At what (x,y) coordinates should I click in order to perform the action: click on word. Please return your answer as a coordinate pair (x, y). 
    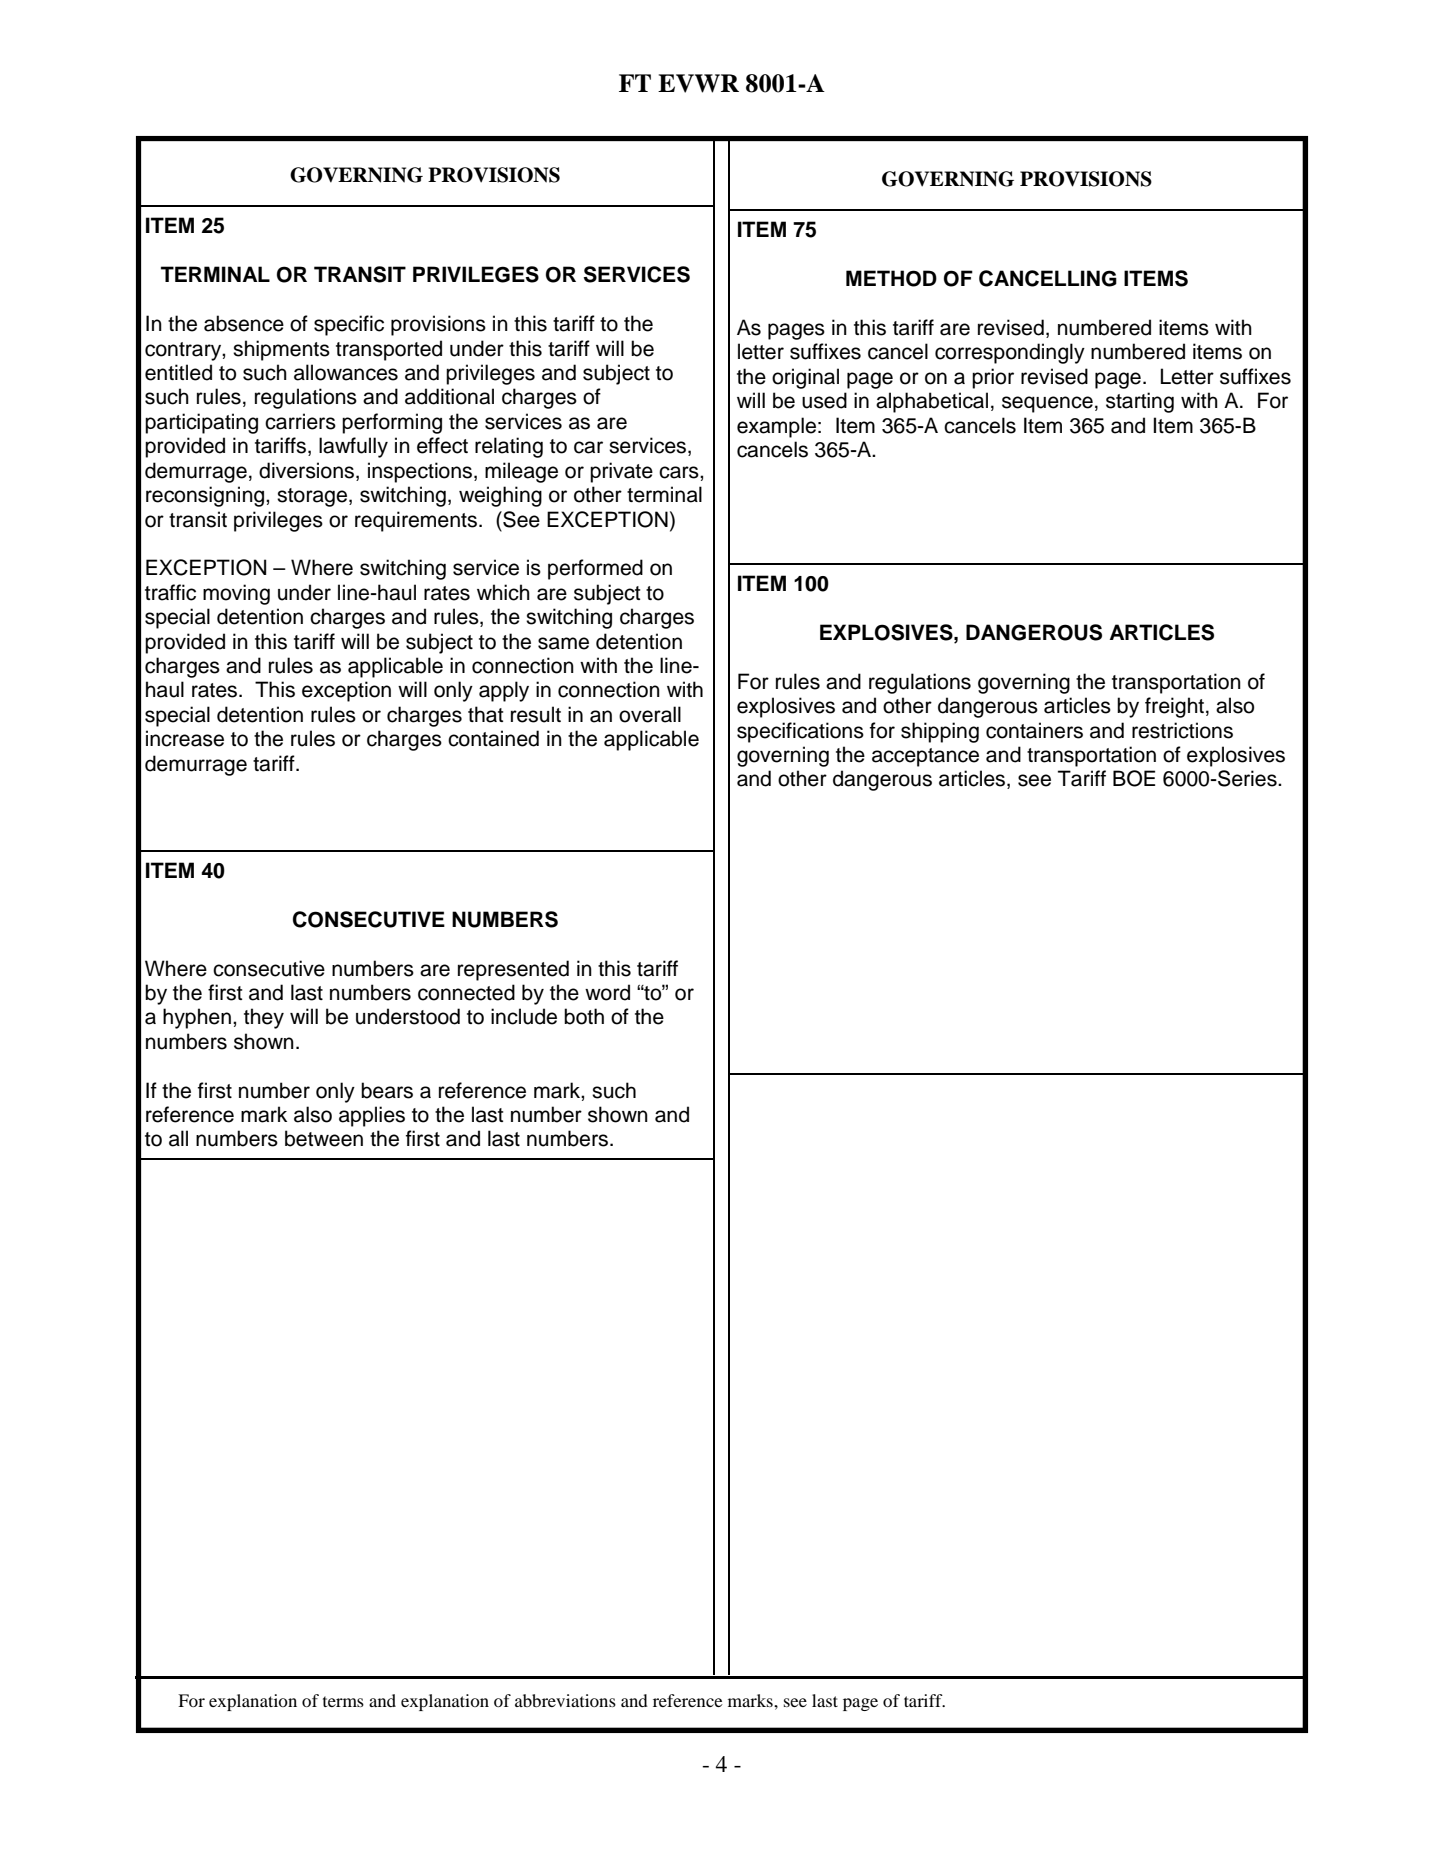
    Looking at the image, I should click on (607, 992).
